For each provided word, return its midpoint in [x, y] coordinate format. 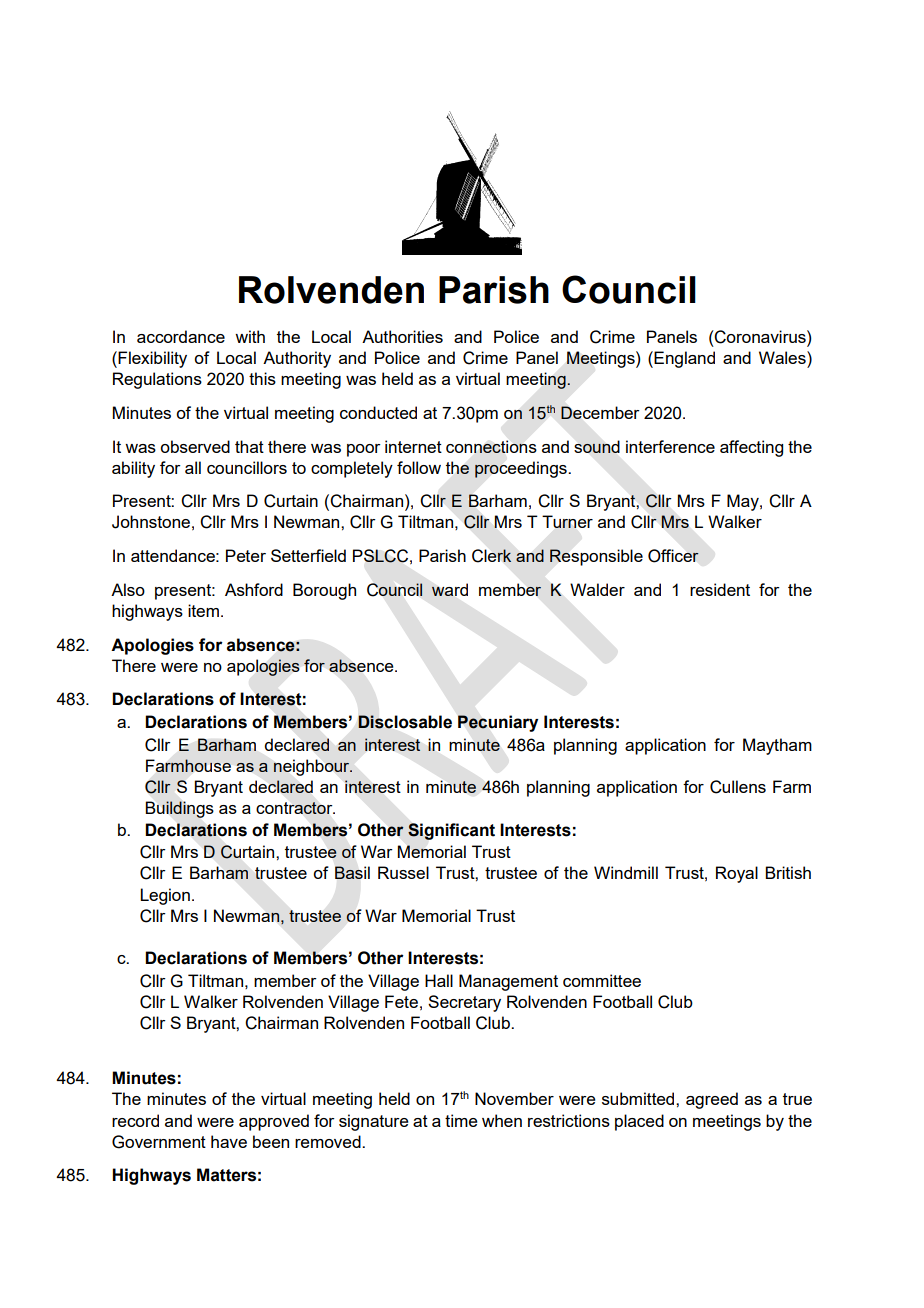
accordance [181, 336]
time [461, 1120]
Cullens [738, 787]
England [684, 359]
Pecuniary [498, 723]
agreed [712, 1100]
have [229, 1141]
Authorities [402, 336]
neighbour [312, 767]
